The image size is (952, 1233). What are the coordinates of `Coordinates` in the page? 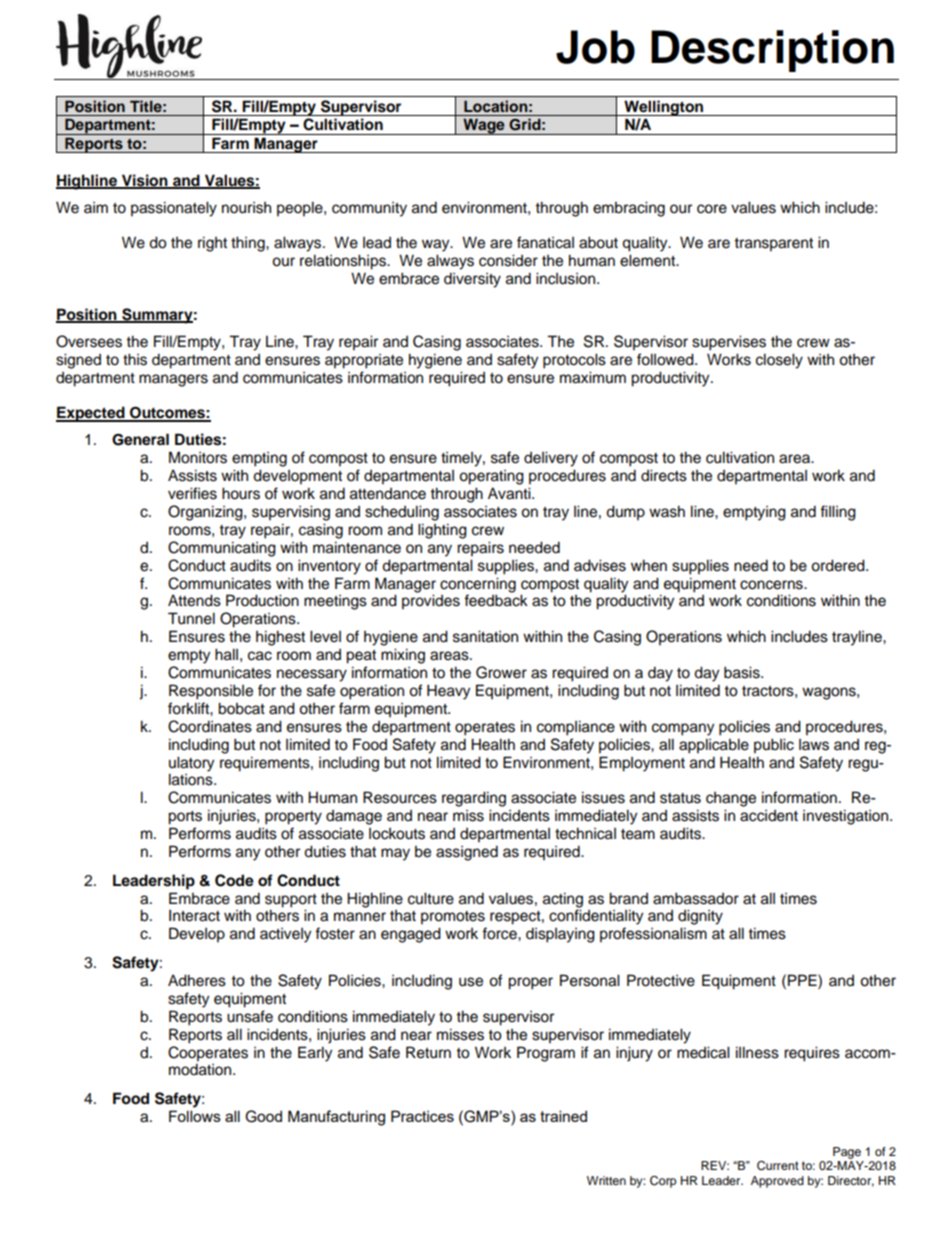 It's located at (210, 726).
